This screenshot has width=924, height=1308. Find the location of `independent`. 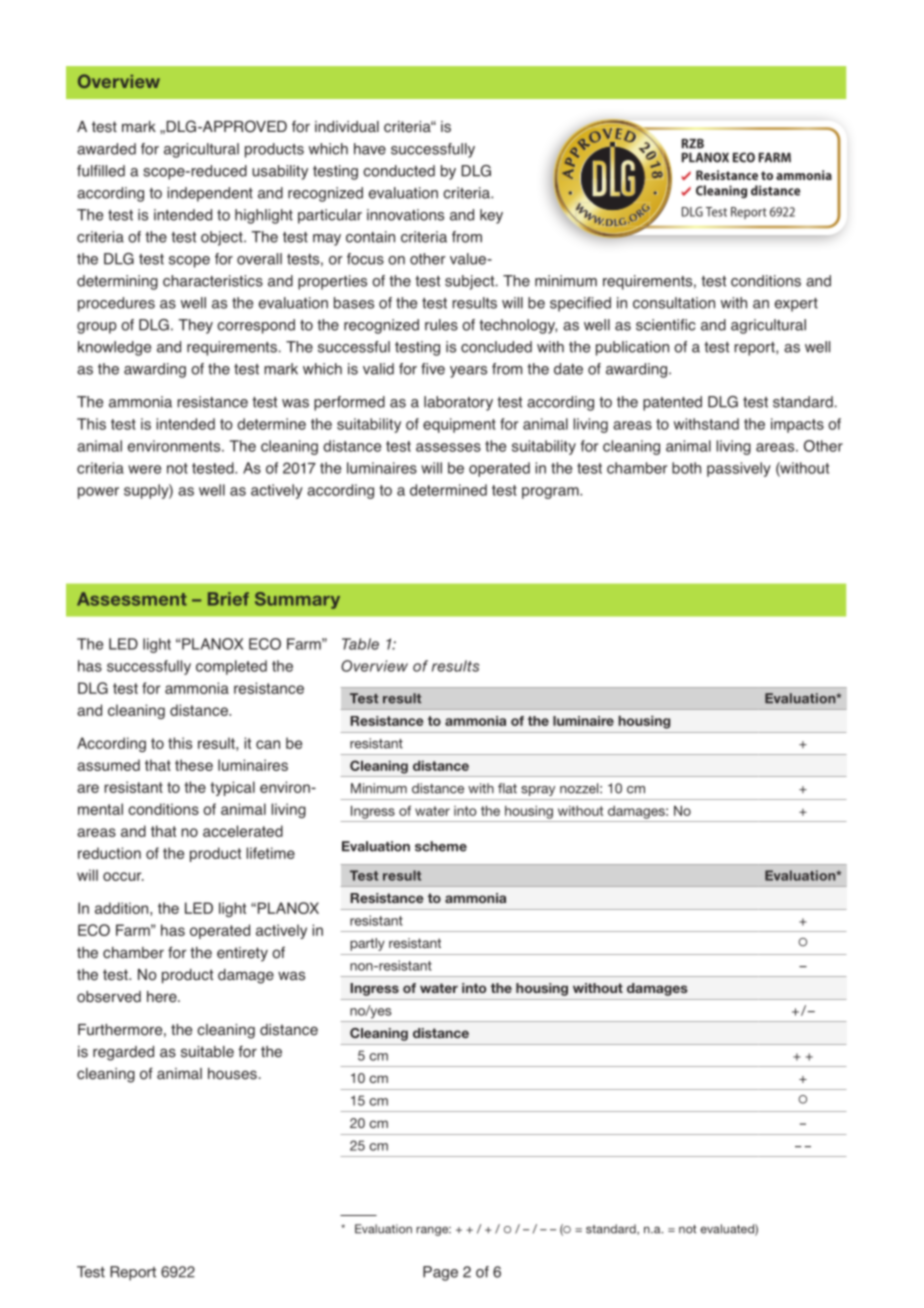

independent is located at coordinates (210, 194).
